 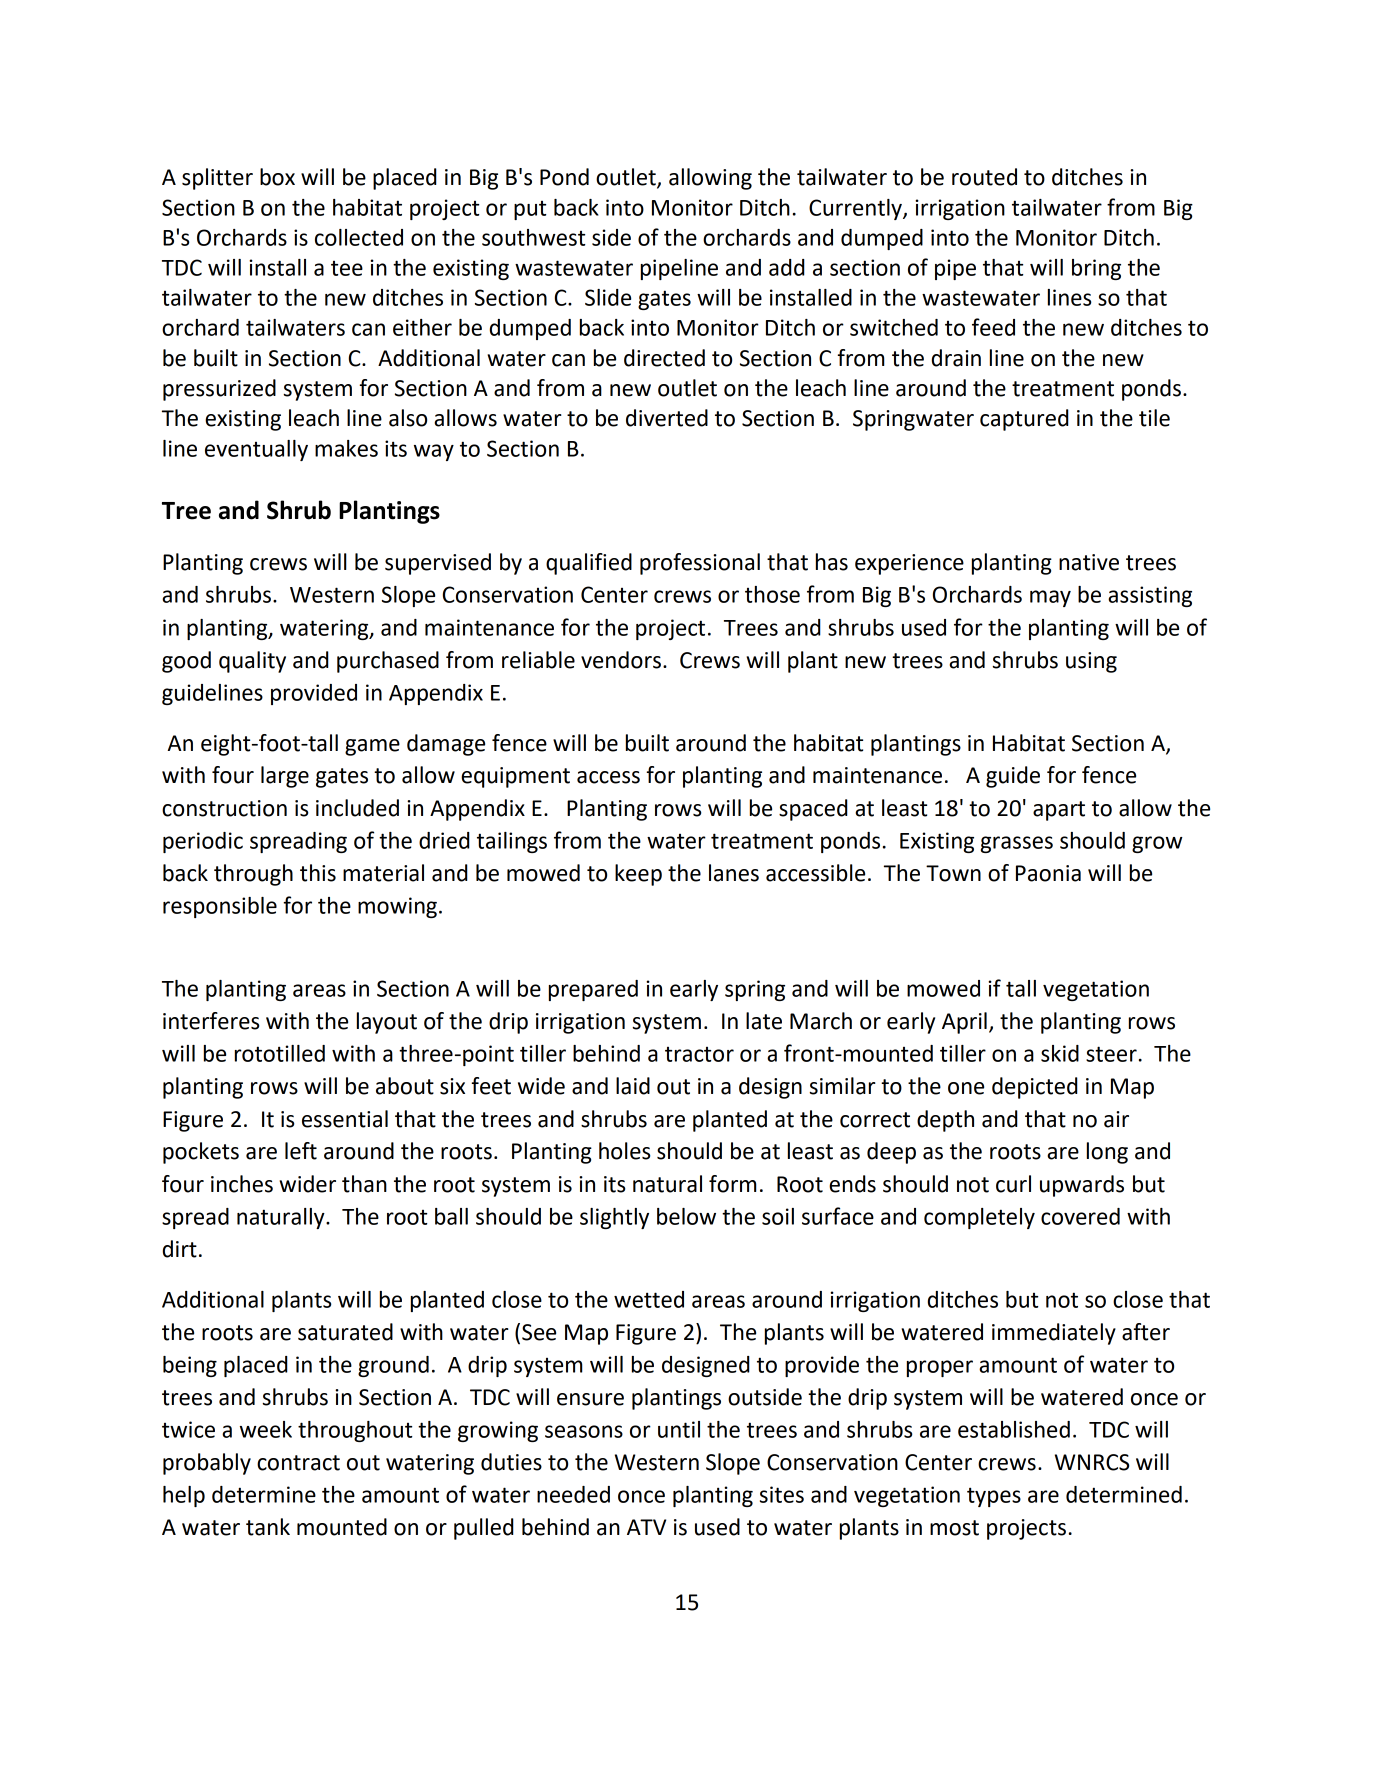 I want to click on contract, so click(x=298, y=1463).
